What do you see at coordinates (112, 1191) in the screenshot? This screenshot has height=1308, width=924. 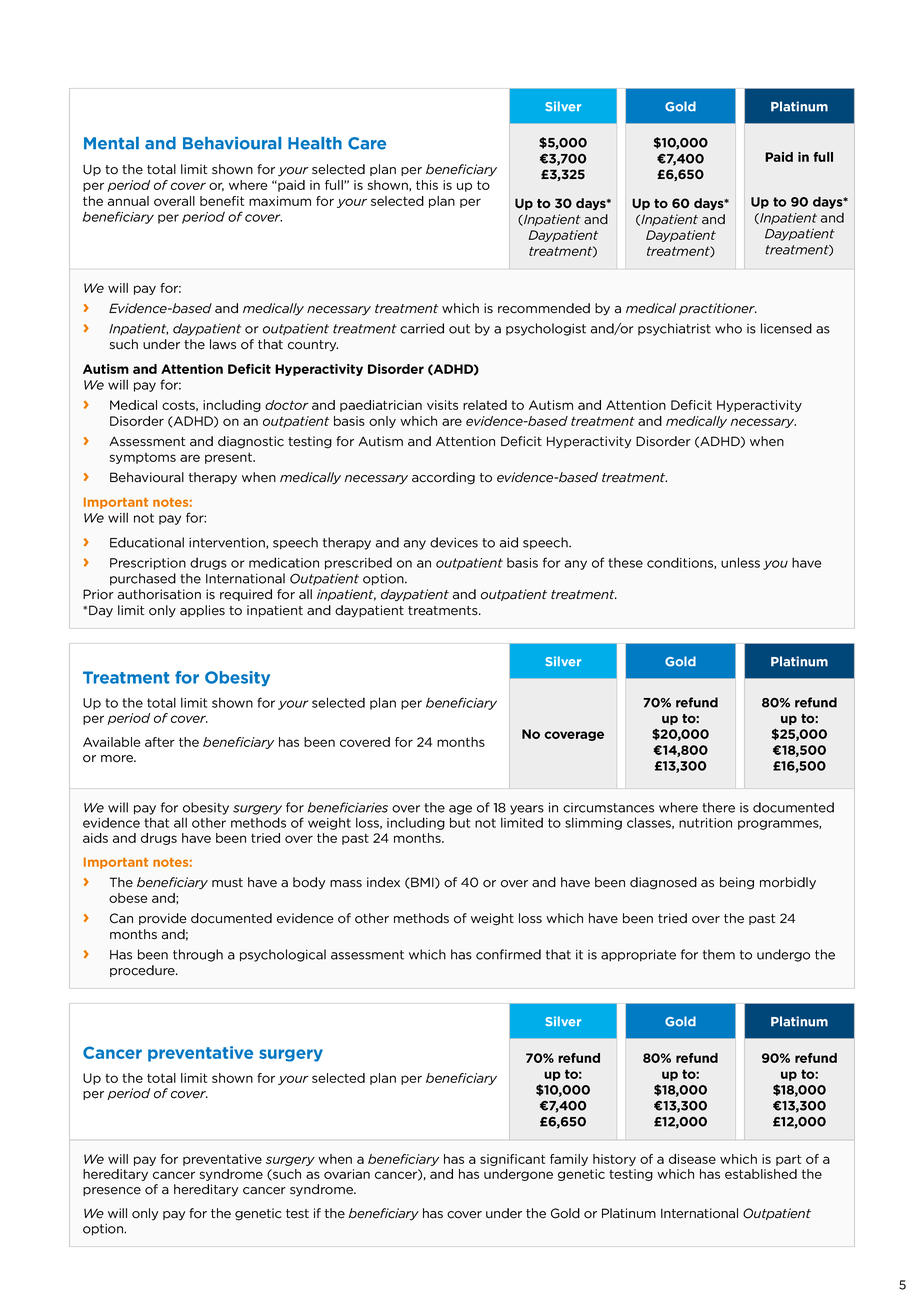 I see `presence` at bounding box center [112, 1191].
